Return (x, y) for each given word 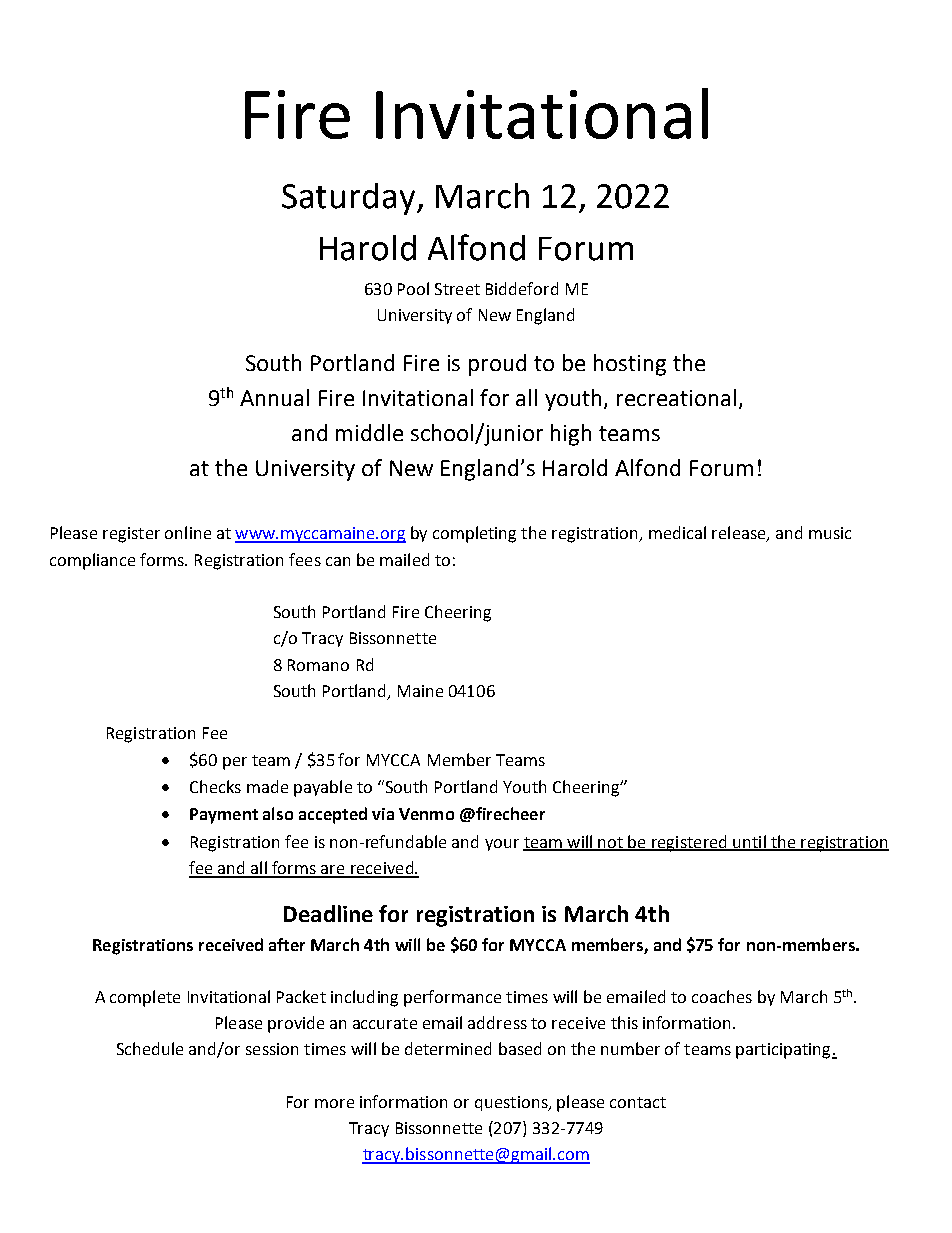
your (502, 845)
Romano (318, 665)
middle (369, 432)
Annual (274, 397)
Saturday (348, 199)
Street (457, 289)
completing (474, 534)
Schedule (150, 1048)
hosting (630, 365)
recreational (676, 397)
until (749, 842)
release (740, 534)
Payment (224, 816)
